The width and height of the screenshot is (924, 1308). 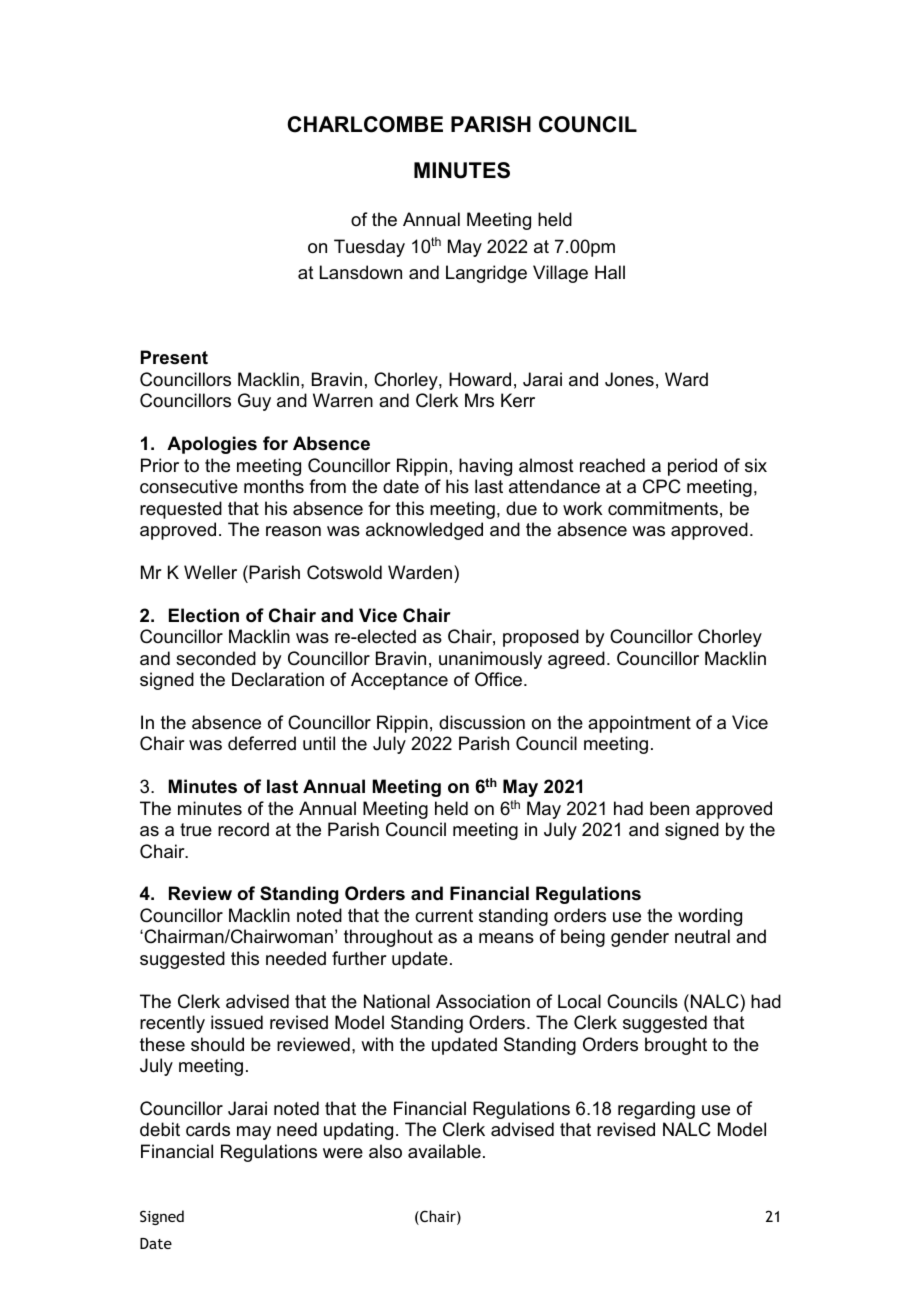 What do you see at coordinates (174, 357) in the screenshot?
I see `Present` at bounding box center [174, 357].
